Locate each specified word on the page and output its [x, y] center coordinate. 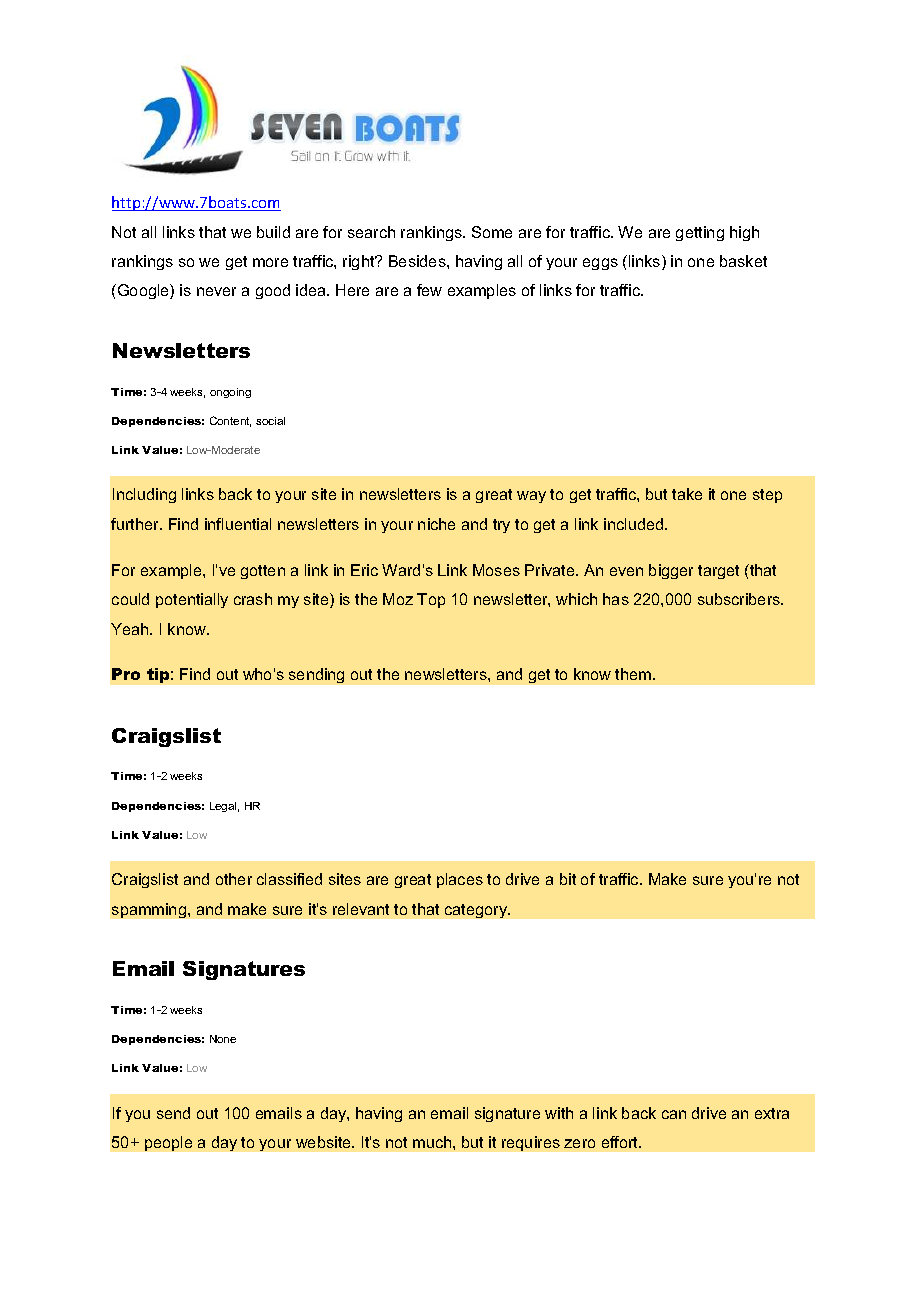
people [168, 1143]
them [634, 674]
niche [436, 524]
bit [568, 879]
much [433, 1142]
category [477, 911]
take [687, 494]
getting [700, 233]
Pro [126, 674]
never [216, 291]
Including [144, 495]
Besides [418, 261]
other [234, 879]
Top [431, 600]
